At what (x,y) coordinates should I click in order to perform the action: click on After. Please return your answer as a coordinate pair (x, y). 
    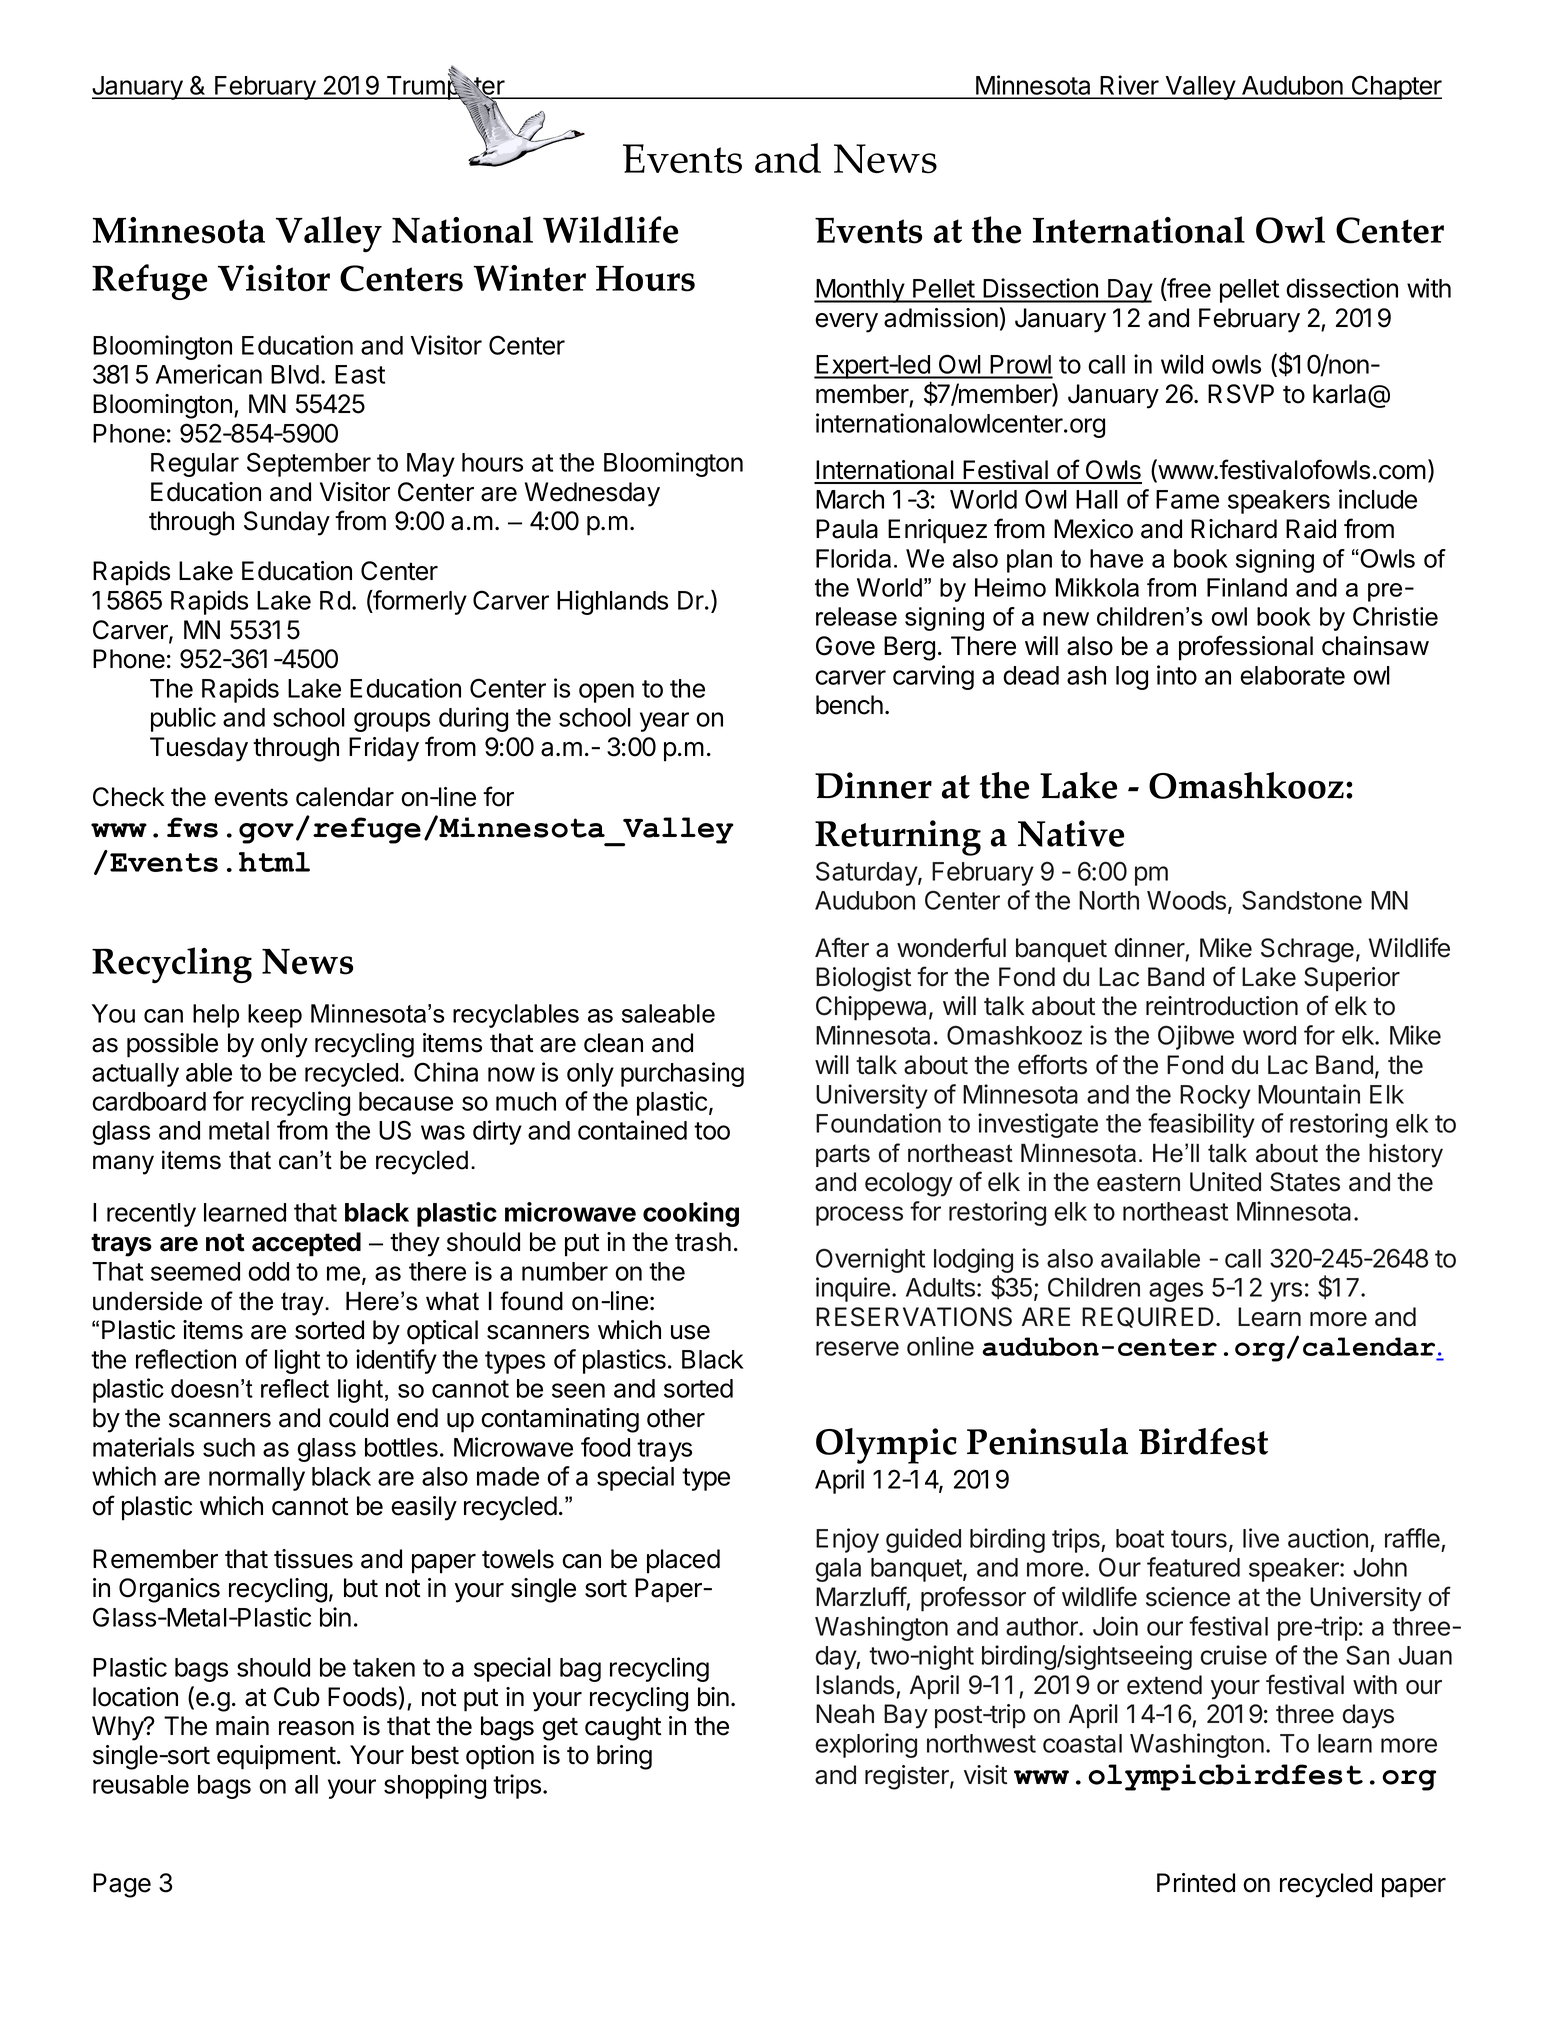
    Looking at the image, I should click on (842, 947).
